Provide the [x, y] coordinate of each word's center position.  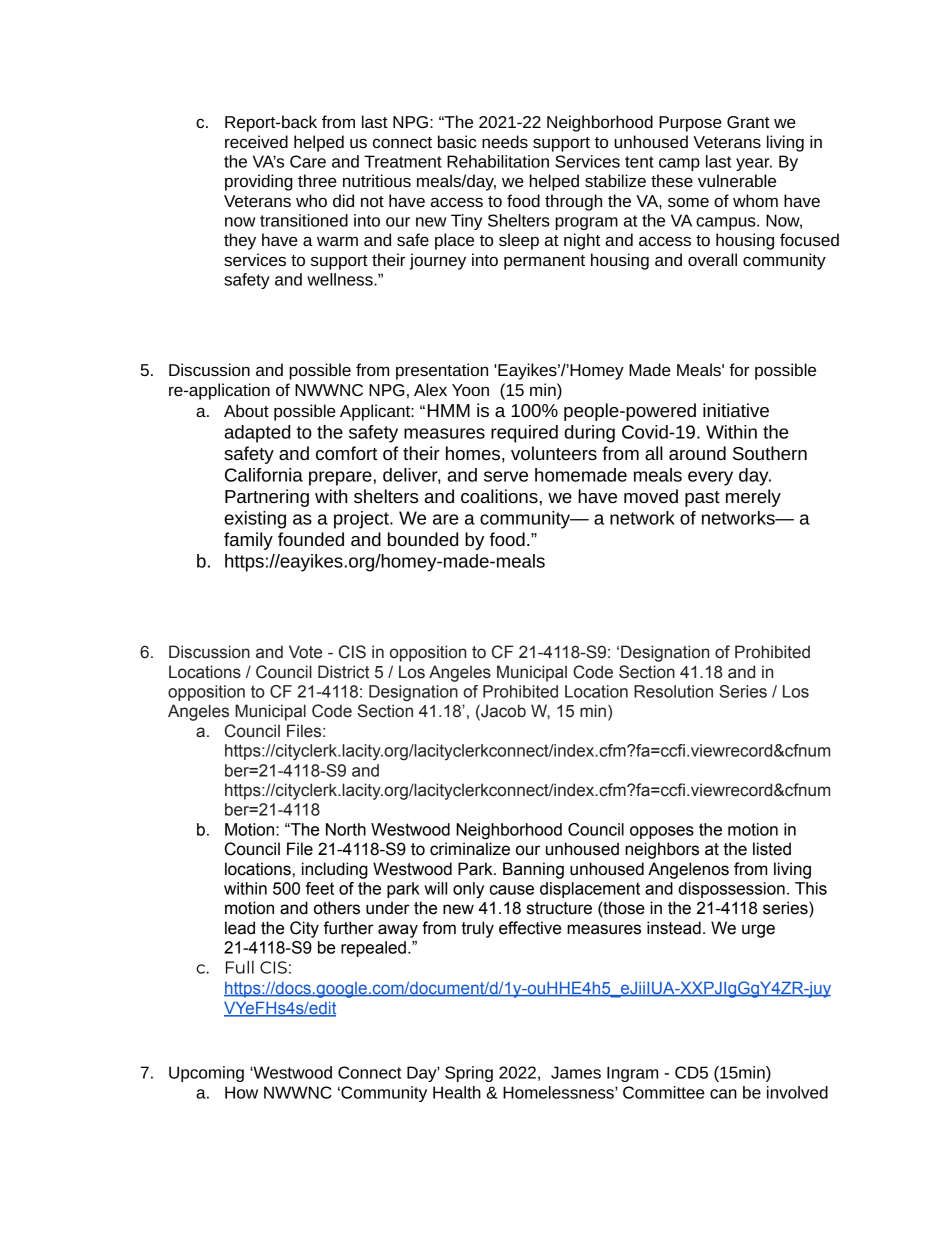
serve [506, 476]
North [346, 829]
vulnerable [737, 180]
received [256, 141]
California [264, 475]
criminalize [470, 849]
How [241, 1092]
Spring [469, 1074]
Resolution [673, 691]
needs [505, 141]
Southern [770, 453]
